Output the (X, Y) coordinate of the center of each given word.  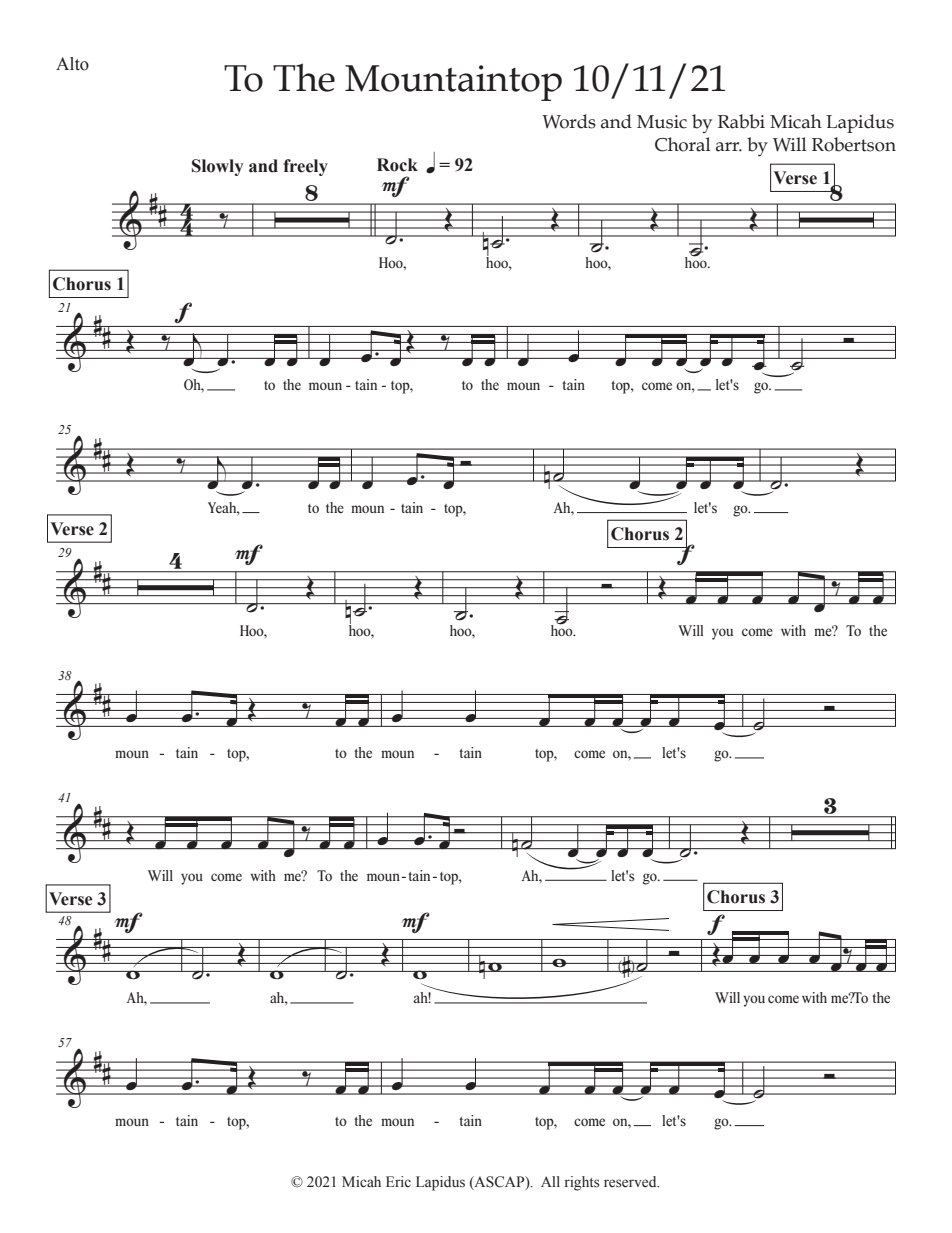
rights (582, 1183)
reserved (631, 1182)
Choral (683, 144)
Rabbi (741, 121)
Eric (398, 1181)
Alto (72, 64)
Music (662, 122)
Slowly (217, 167)
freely (306, 167)
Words (569, 121)
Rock (397, 165)
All (550, 1181)
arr (729, 147)
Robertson (854, 144)
